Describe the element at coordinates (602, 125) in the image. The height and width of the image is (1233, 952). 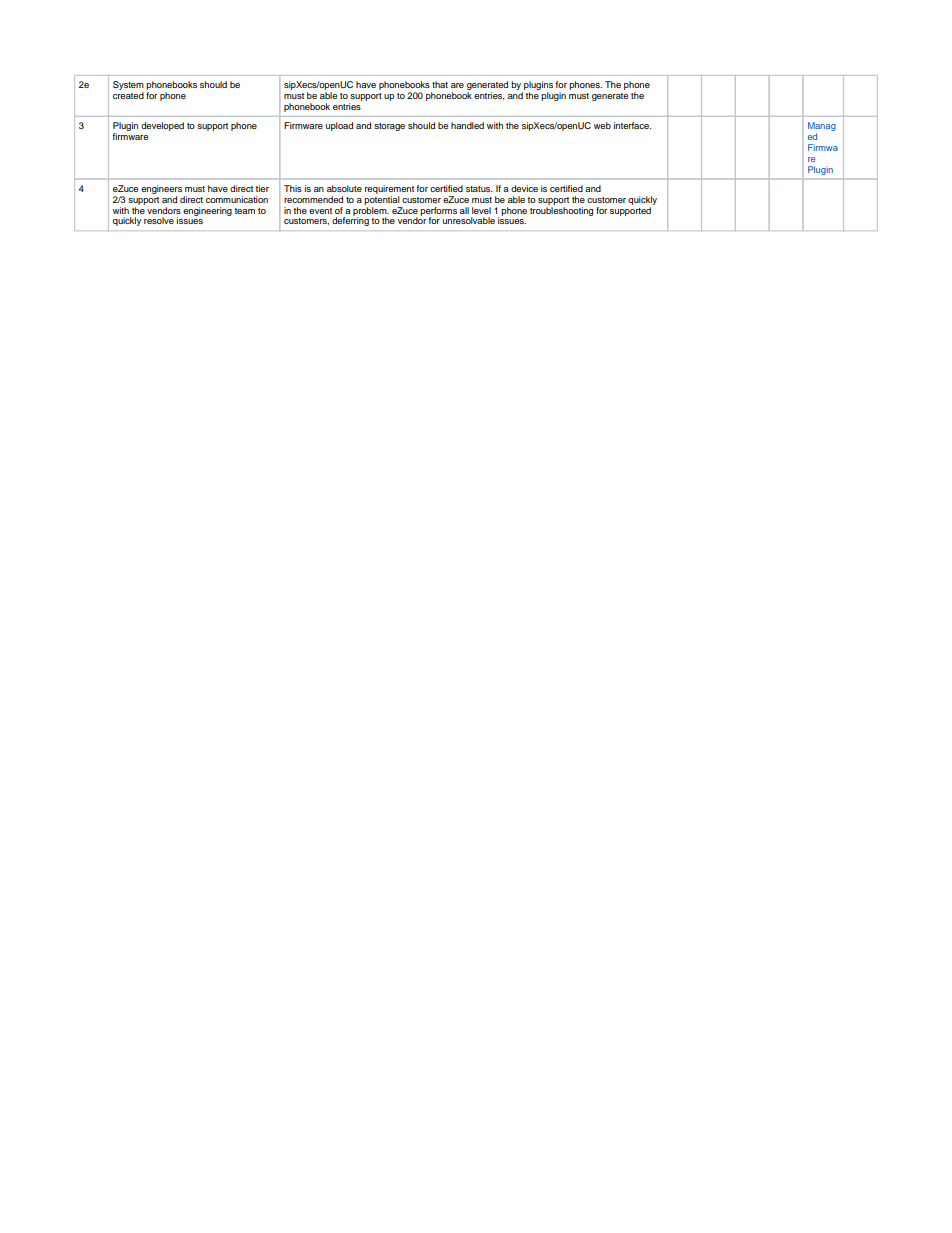
I see `web` at that location.
